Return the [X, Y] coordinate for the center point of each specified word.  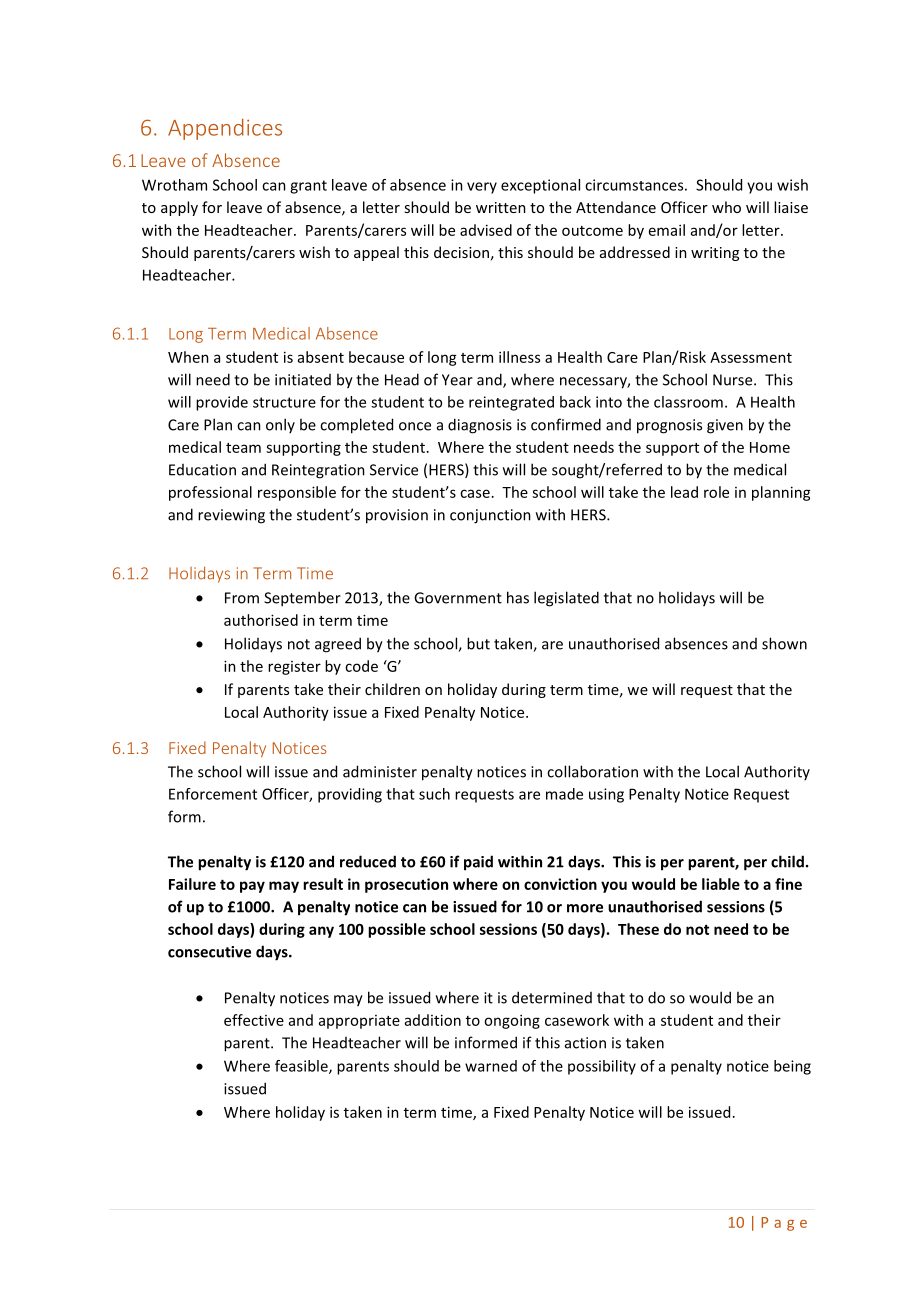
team [243, 448]
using [606, 795]
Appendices [225, 129]
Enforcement [213, 794]
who [726, 207]
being [792, 1067]
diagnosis [480, 426]
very [482, 188]
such [434, 794]
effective [254, 1020]
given [725, 426]
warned [491, 1066]
